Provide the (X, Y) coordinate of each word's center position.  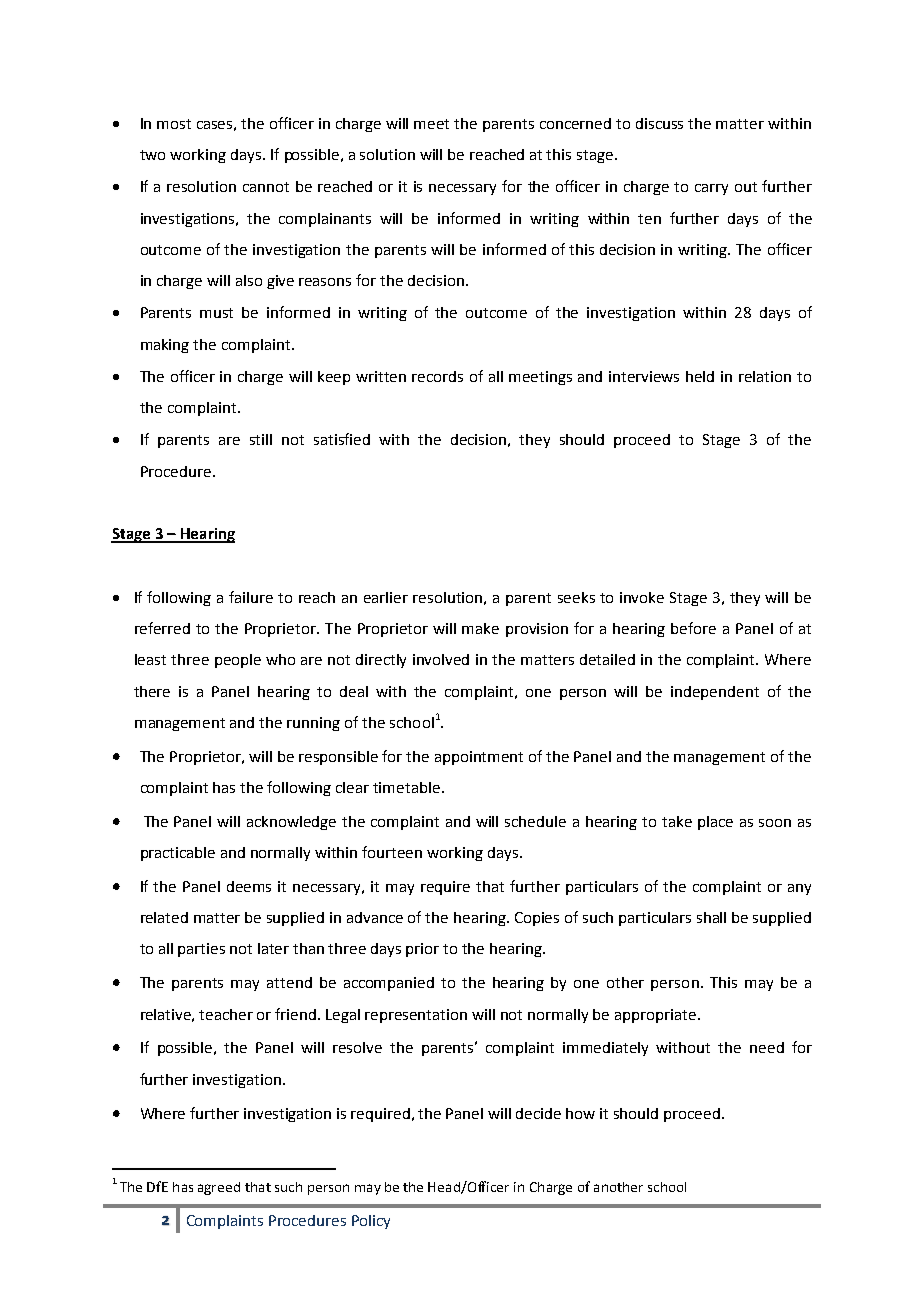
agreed (219, 1188)
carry (711, 189)
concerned (575, 123)
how (580, 1113)
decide (538, 1113)
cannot (266, 187)
